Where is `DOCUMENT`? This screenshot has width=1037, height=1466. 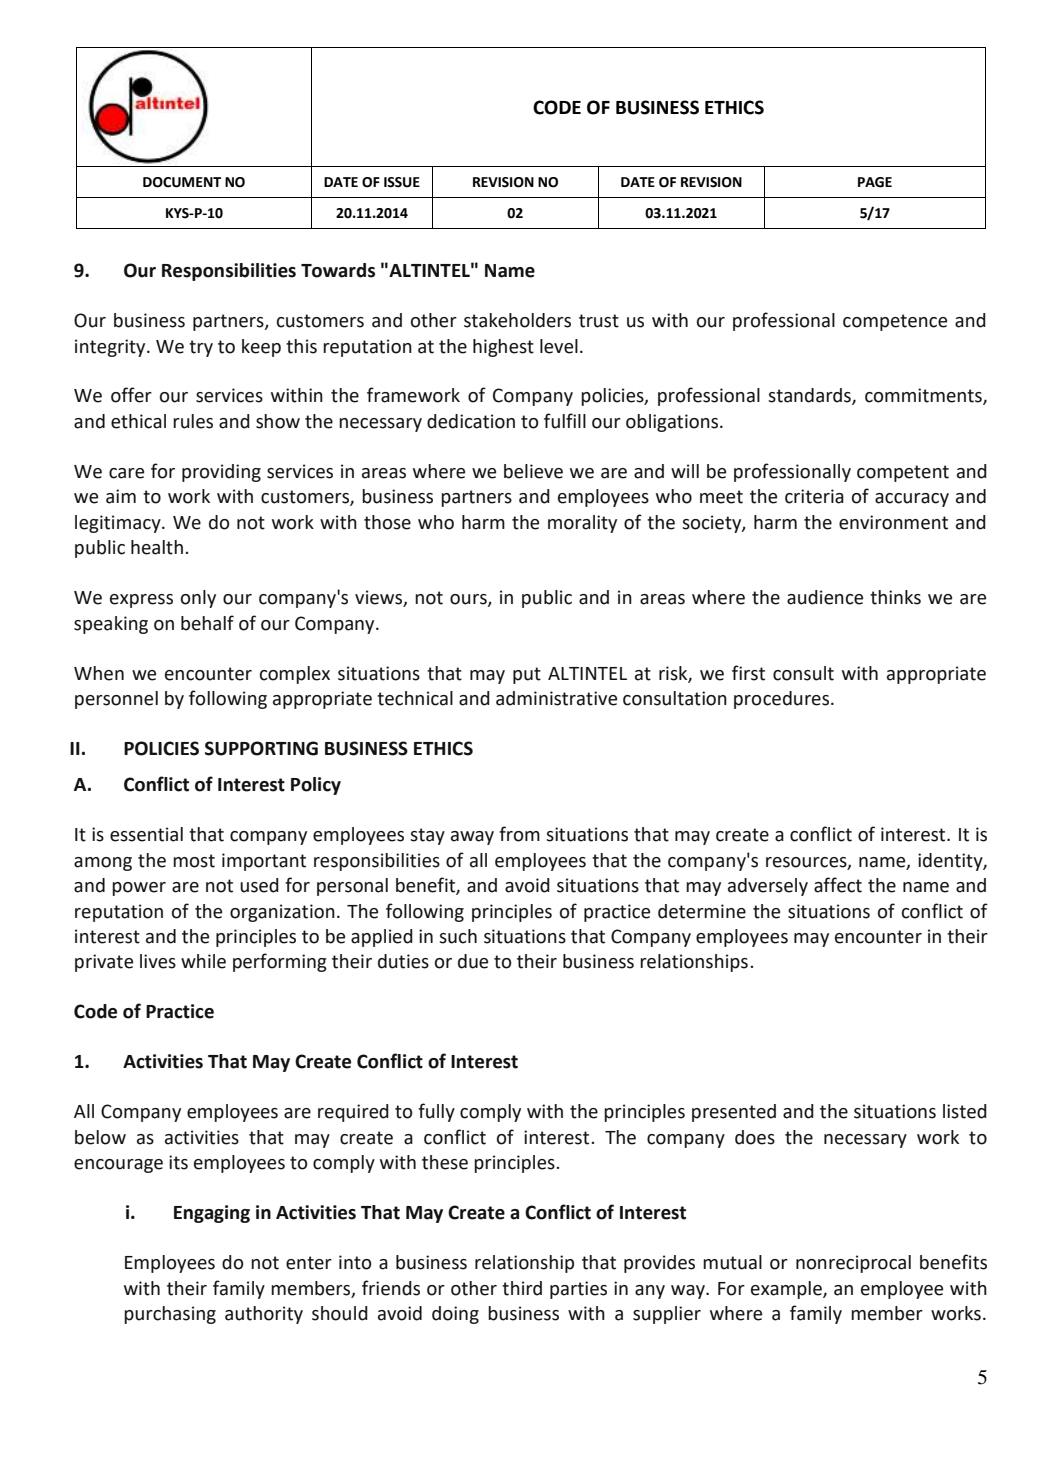 DOCUMENT is located at coordinates (182, 182).
